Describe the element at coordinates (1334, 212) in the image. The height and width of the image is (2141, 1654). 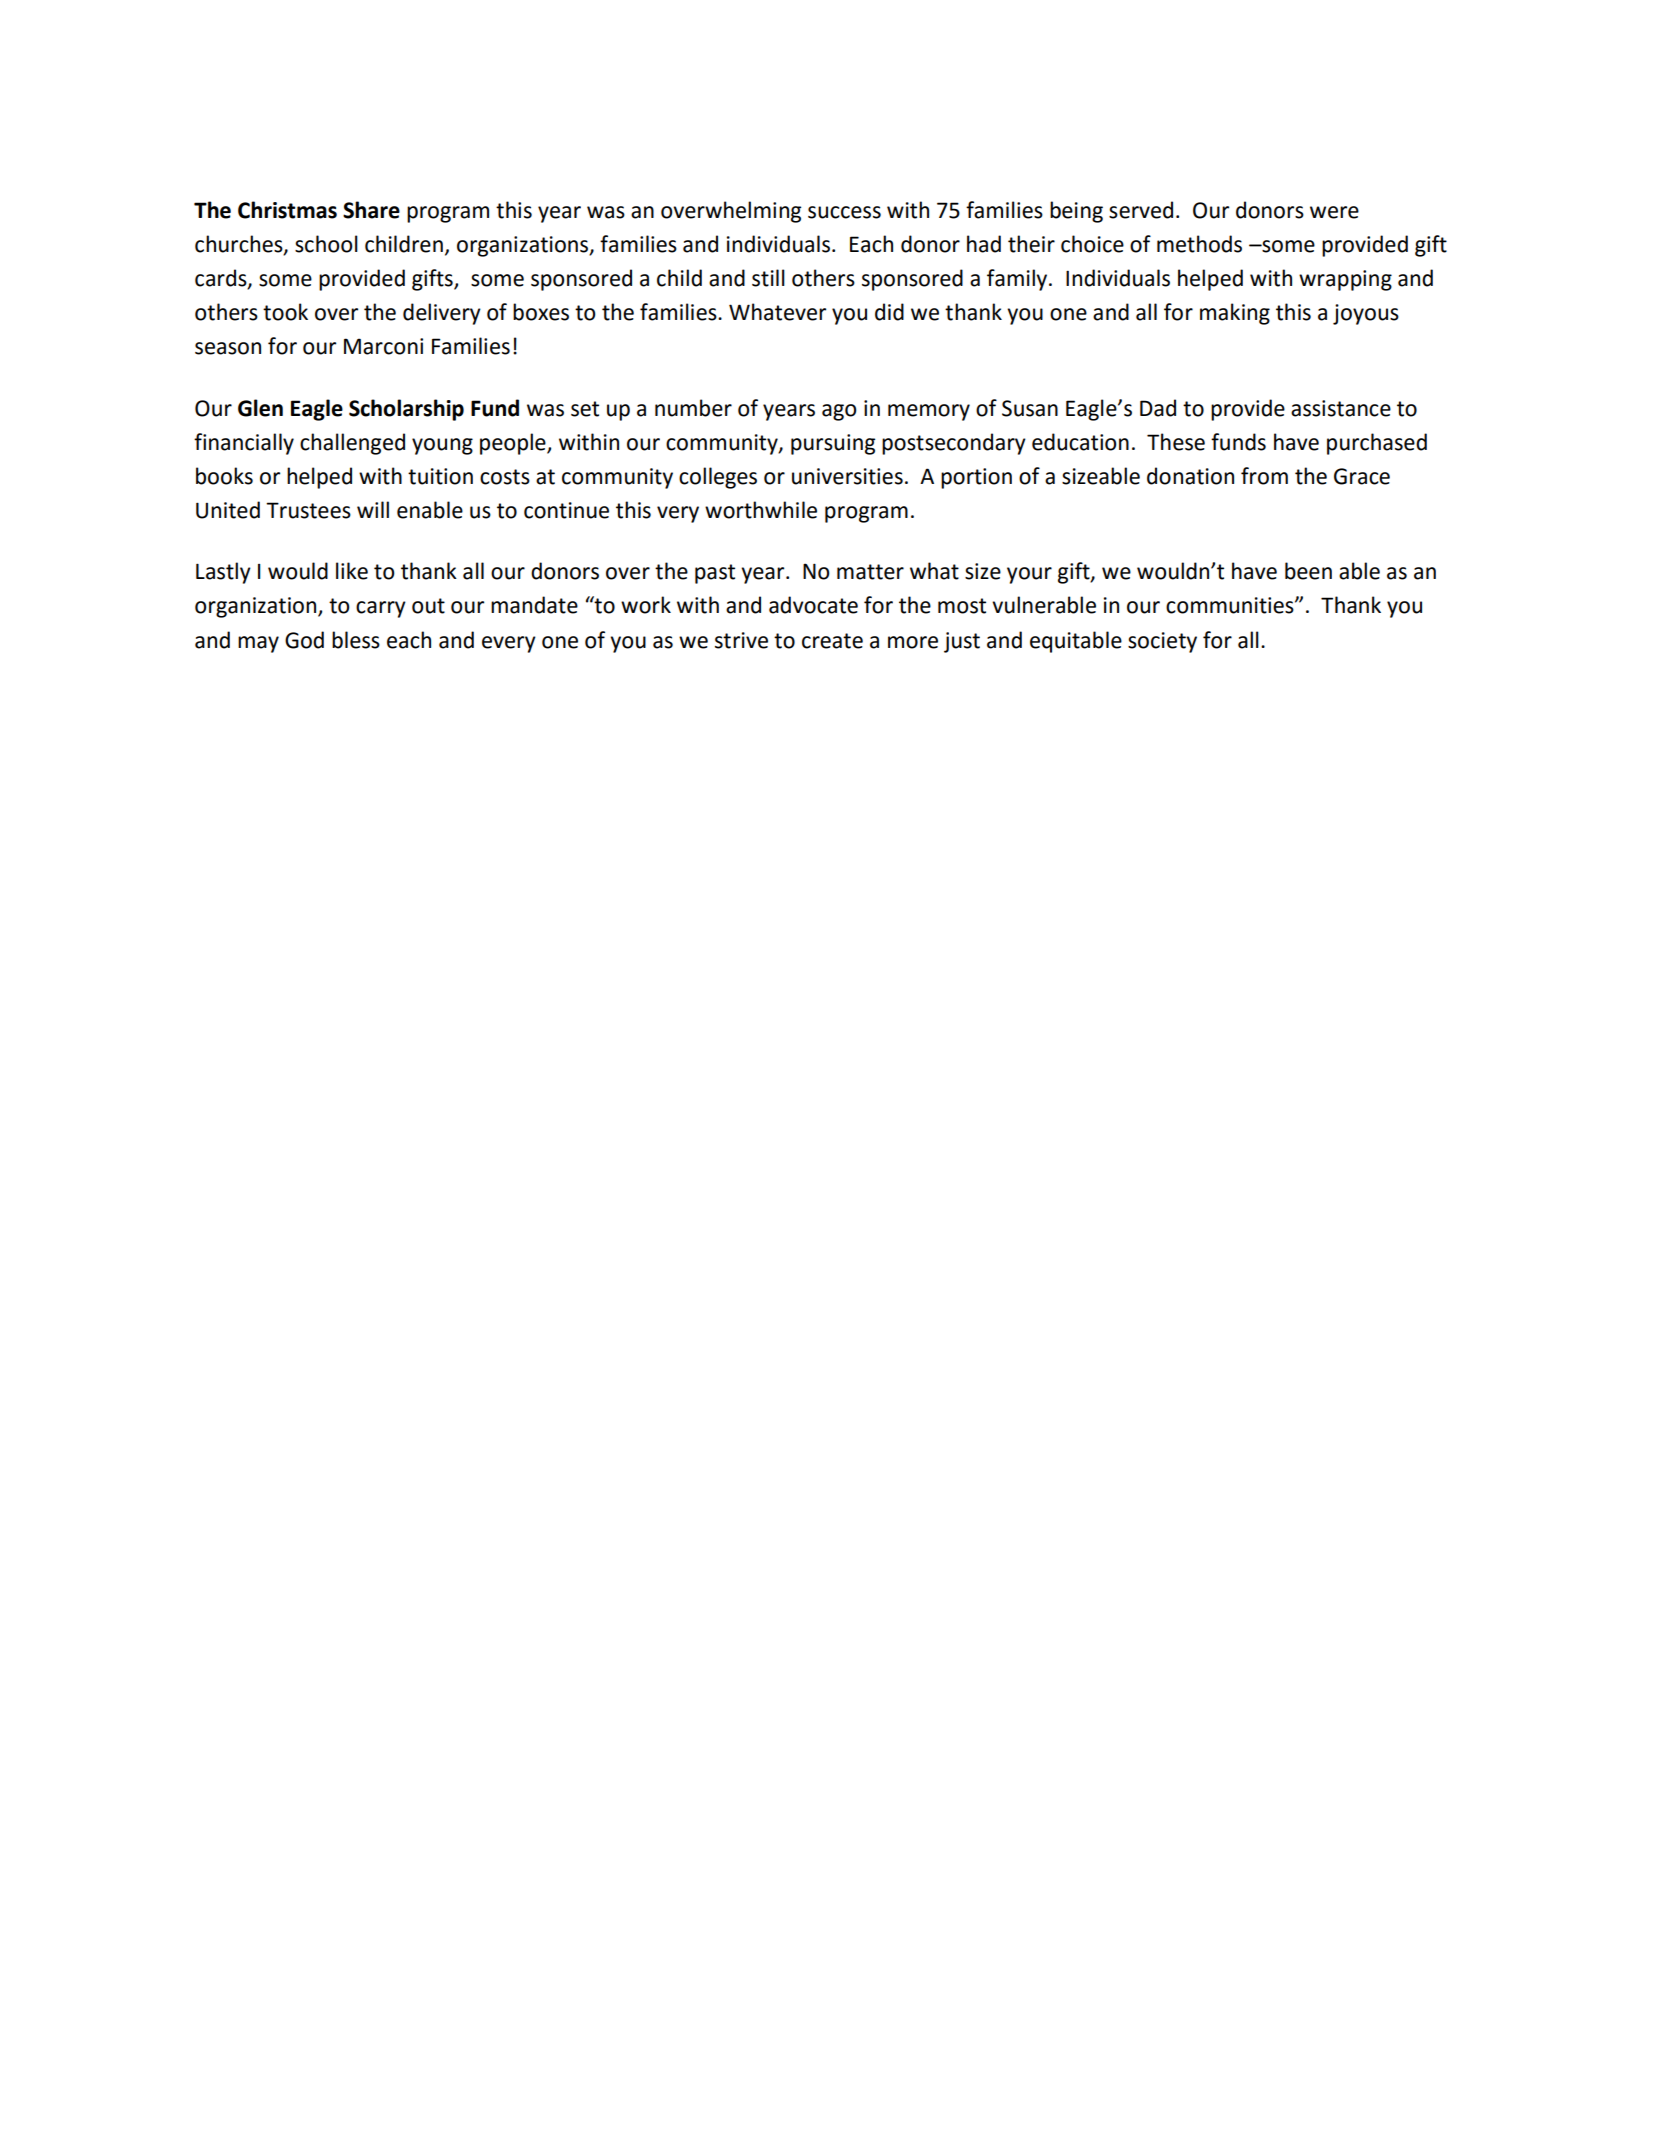
I see `were` at that location.
